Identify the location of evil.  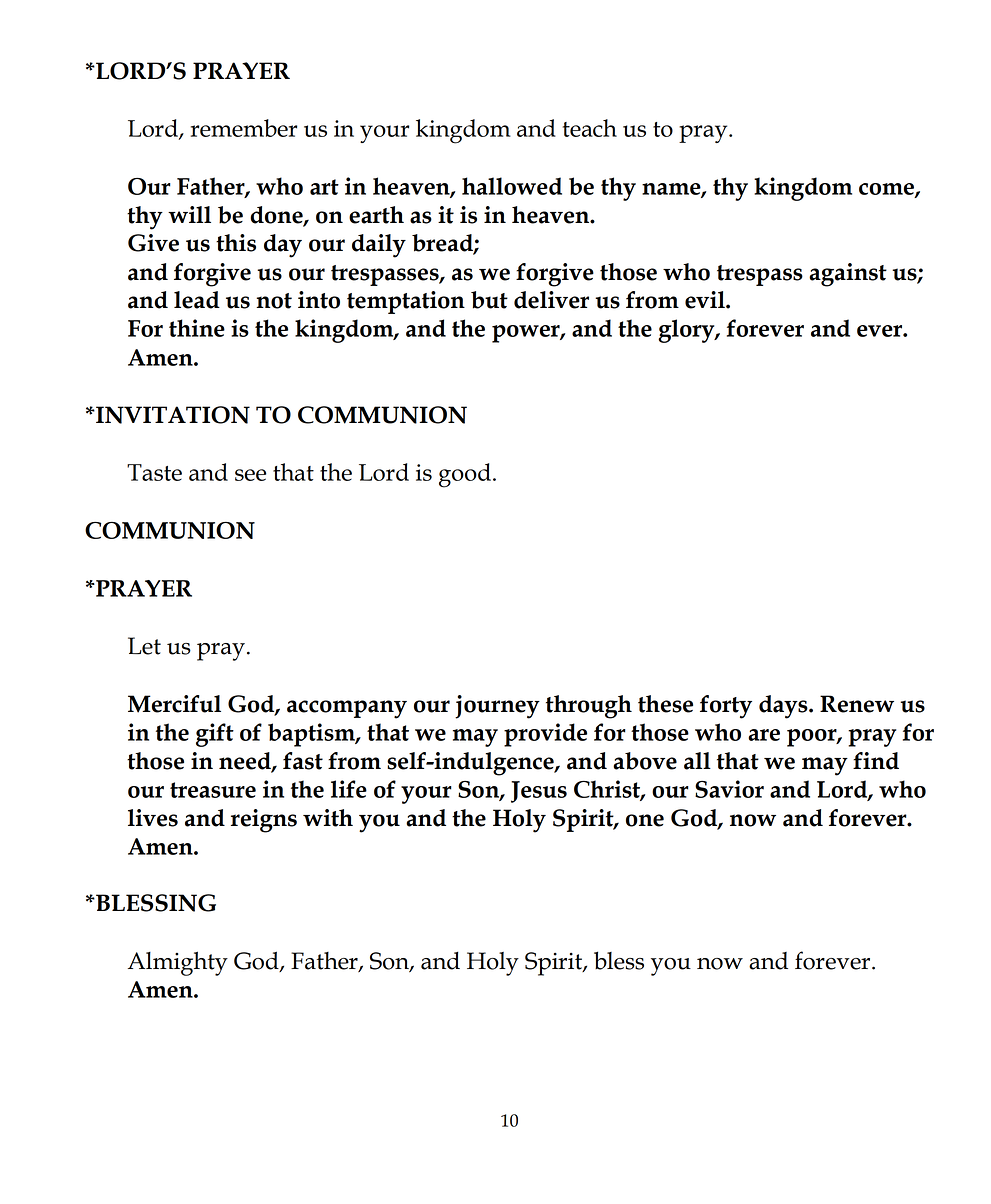
(706, 300).
